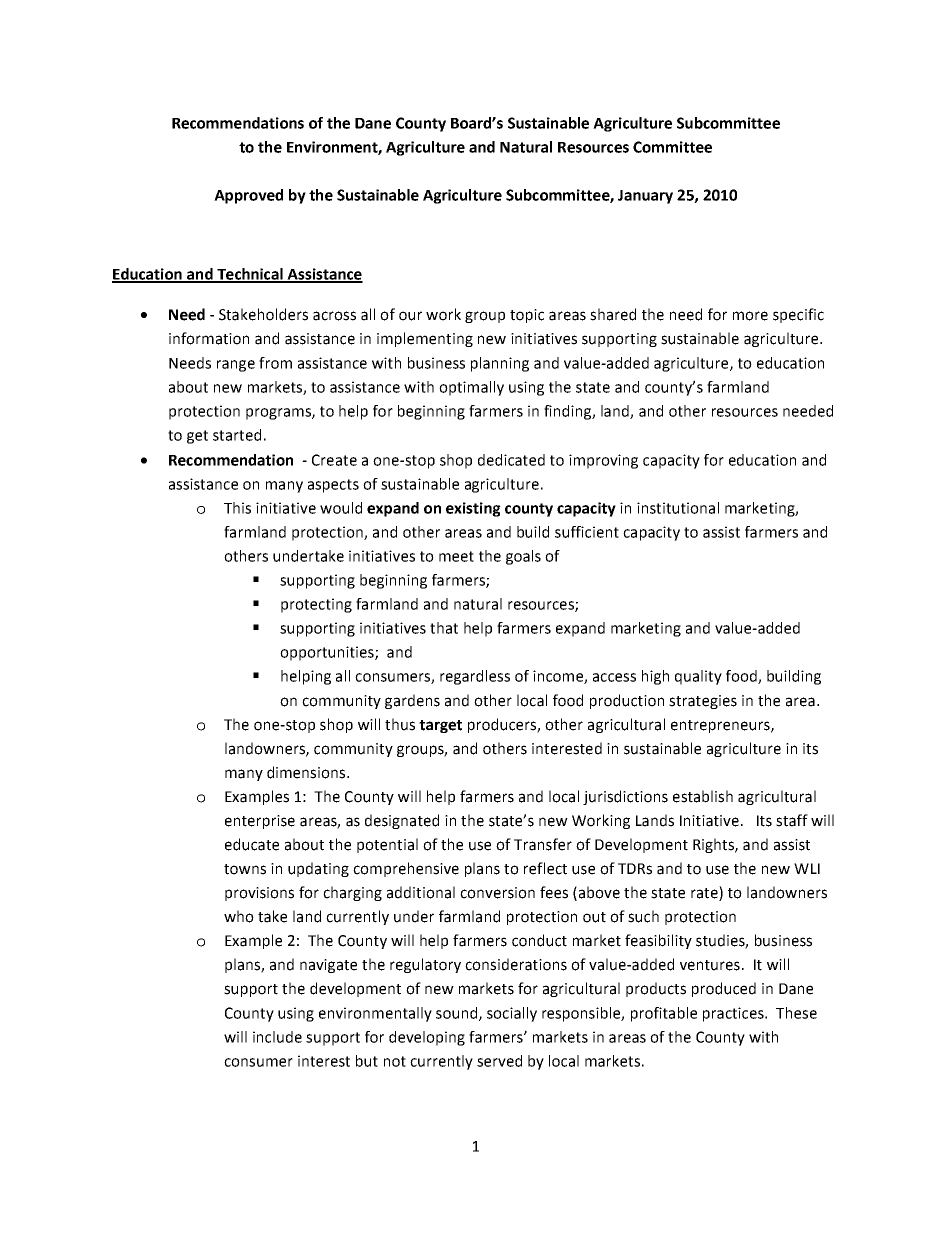  I want to click on Approved, so click(248, 196).
